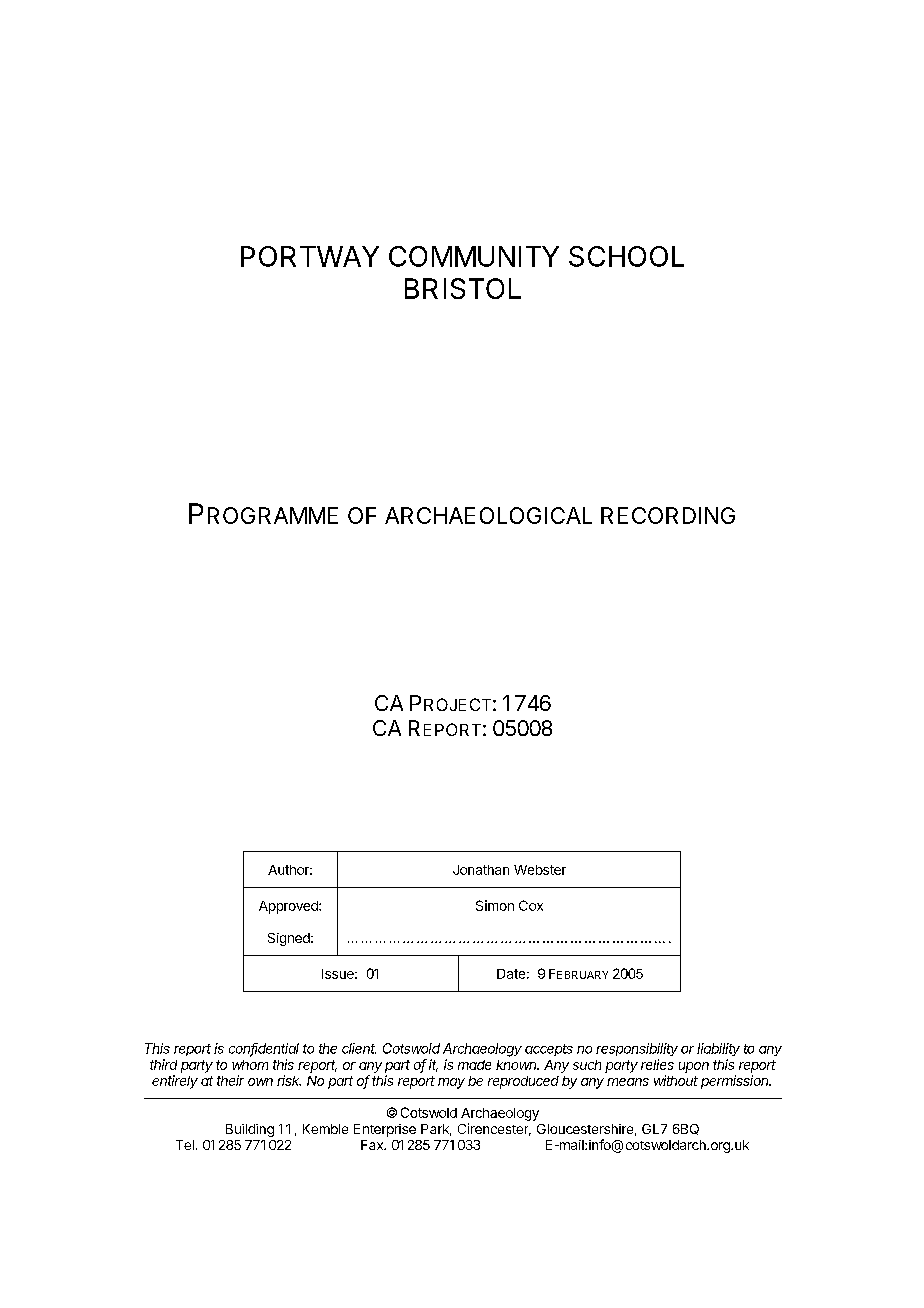 The width and height of the document is (924, 1308). I want to click on RECORDING, so click(668, 515).
